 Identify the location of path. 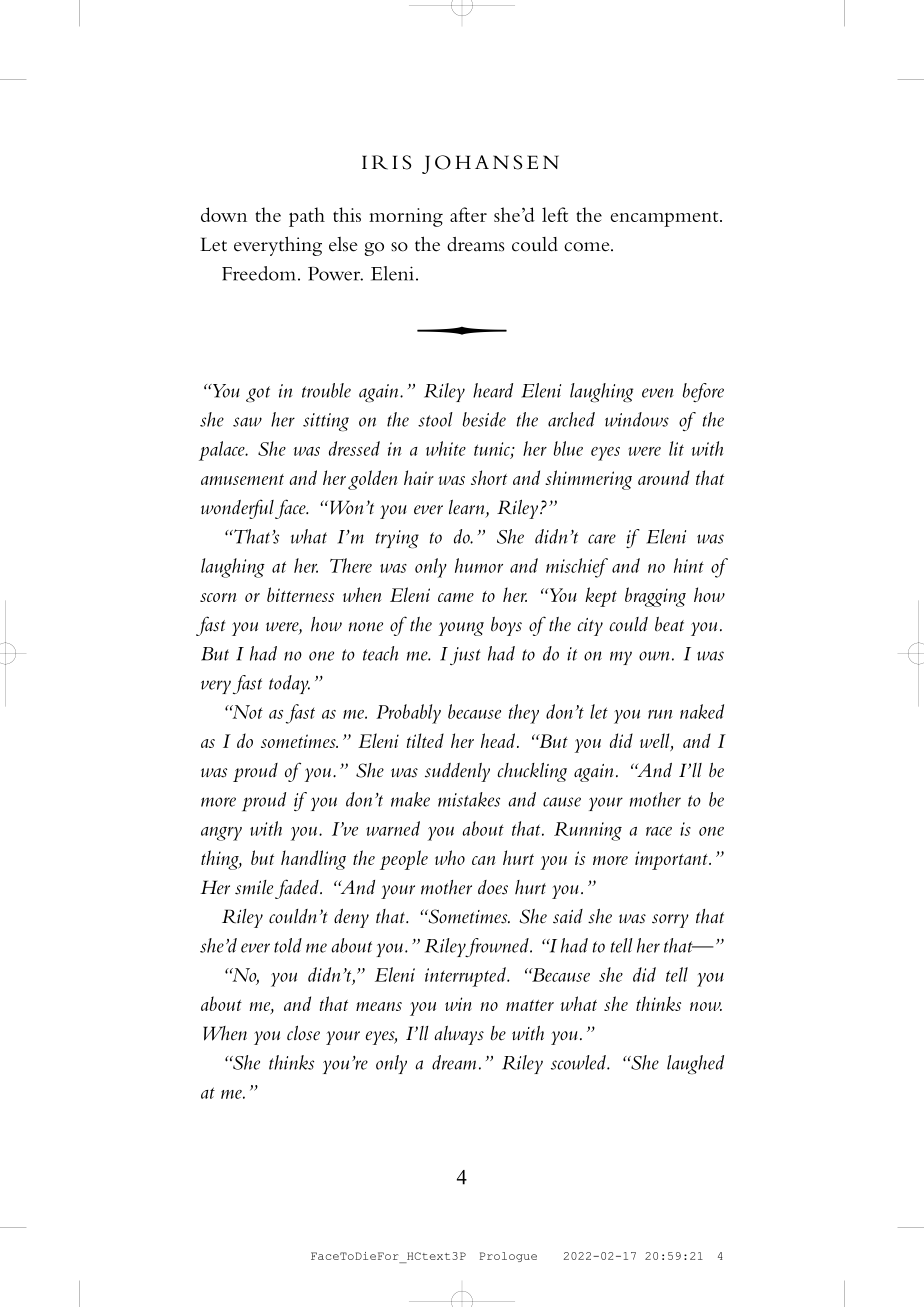
(307, 217).
